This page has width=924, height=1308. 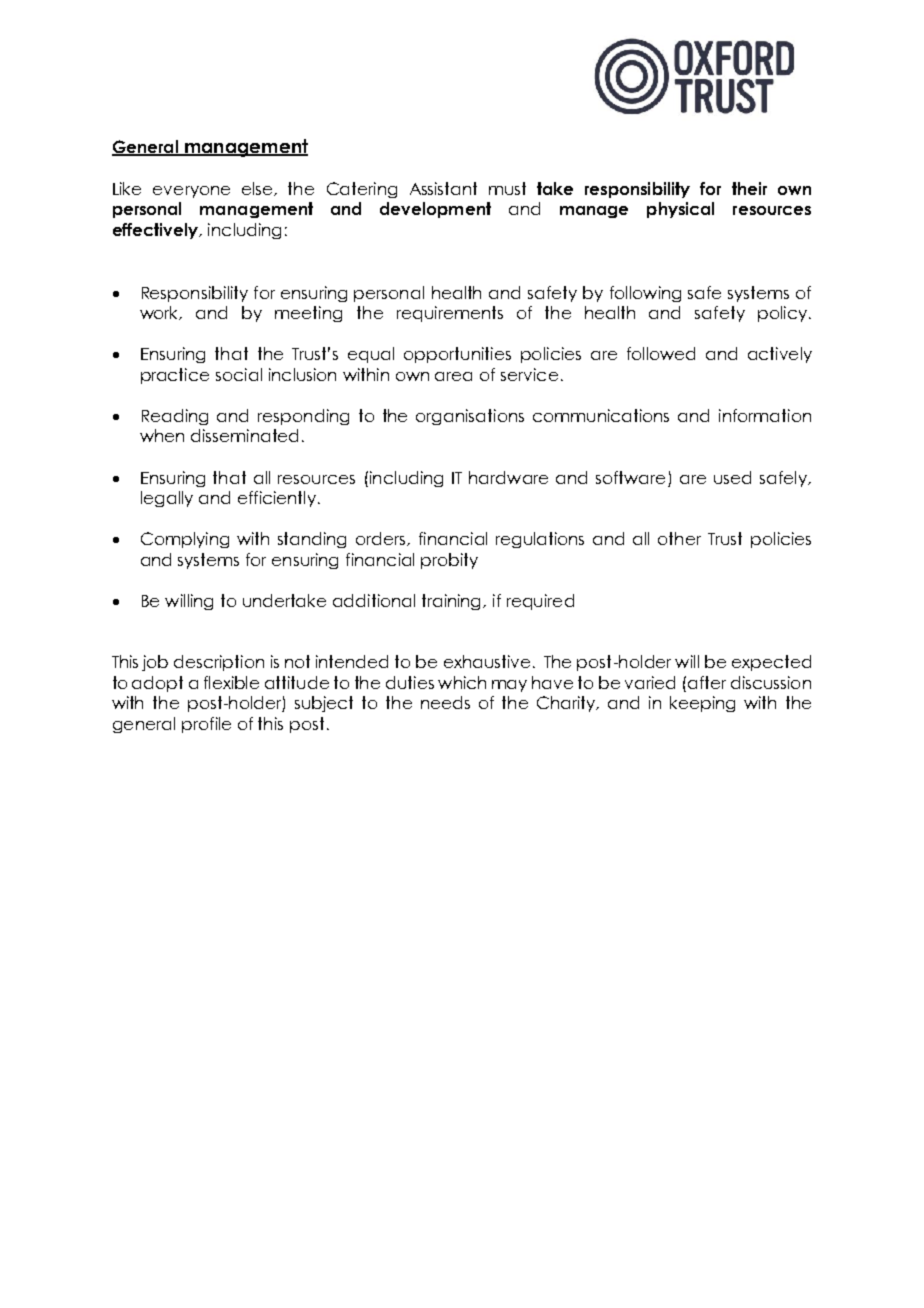 I want to click on everyone, so click(x=191, y=192).
